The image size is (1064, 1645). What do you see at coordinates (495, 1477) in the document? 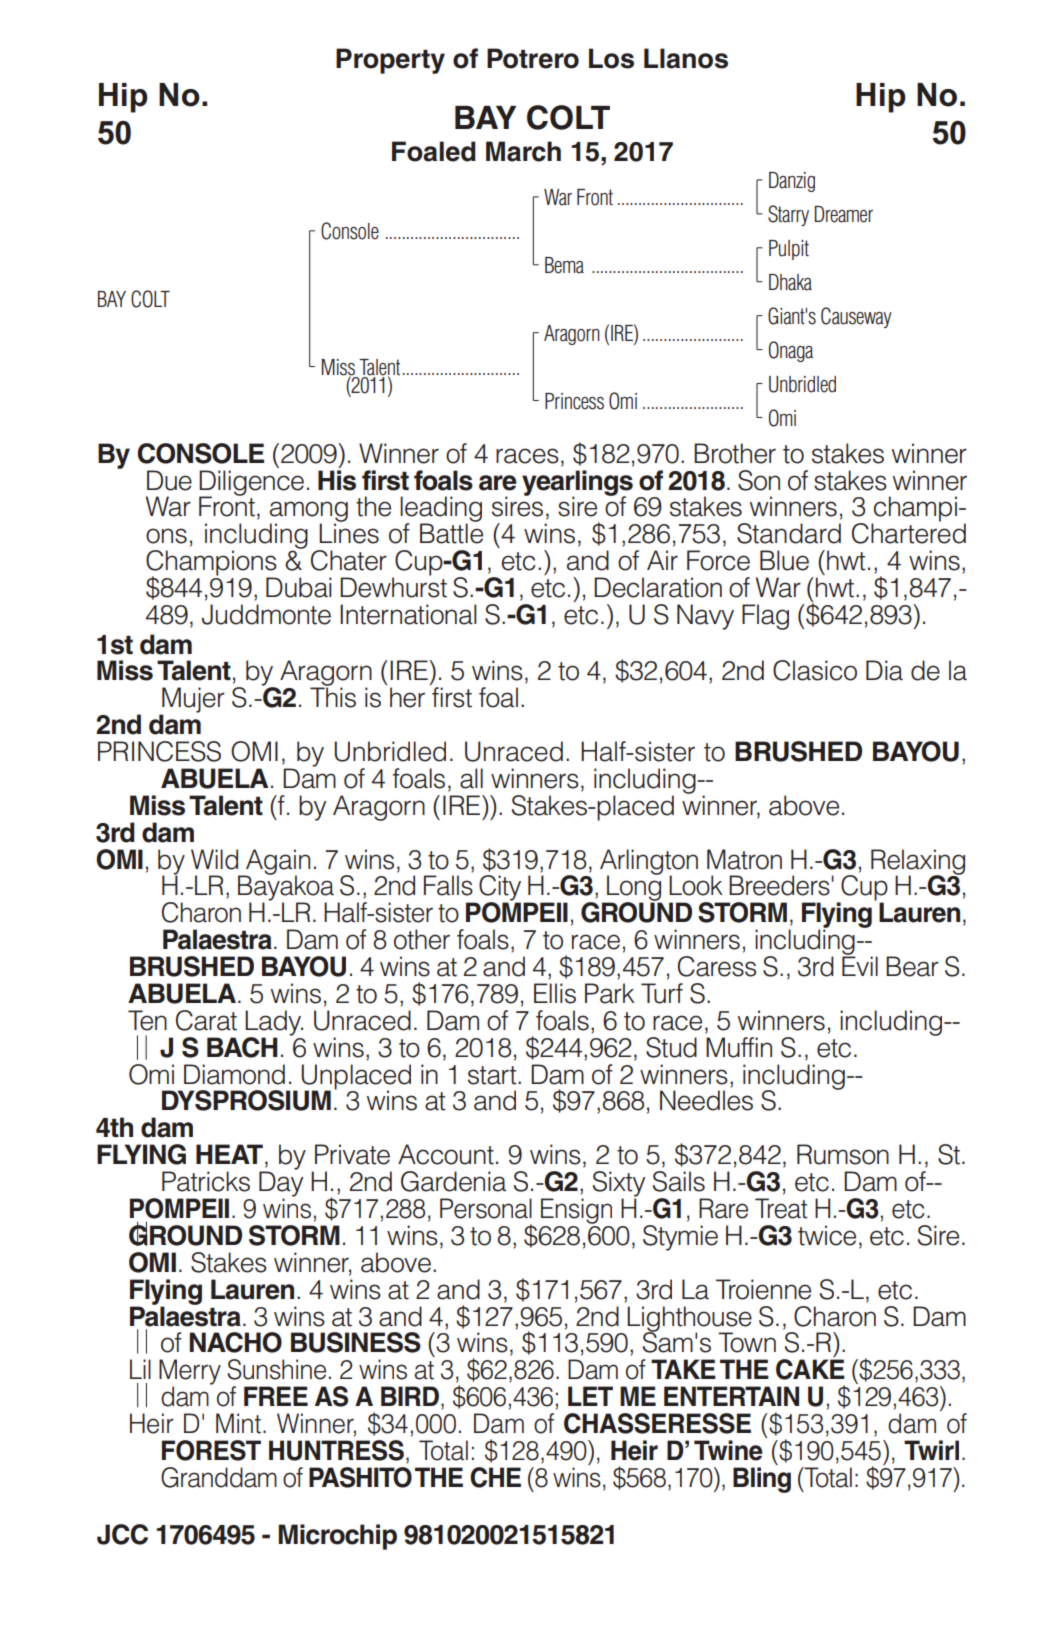
I see `CHE` at bounding box center [495, 1477].
